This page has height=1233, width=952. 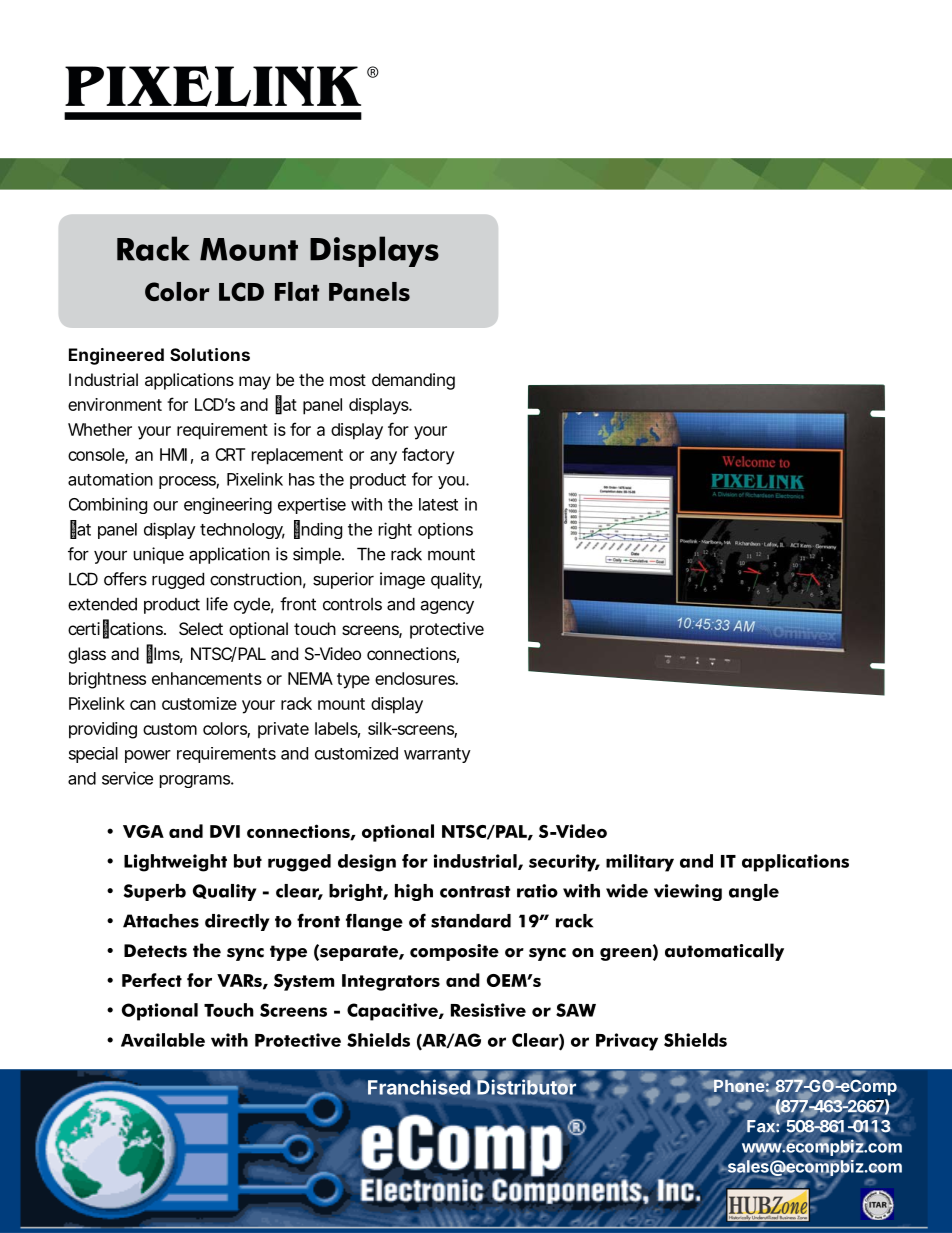 I want to click on unique, so click(x=159, y=555).
